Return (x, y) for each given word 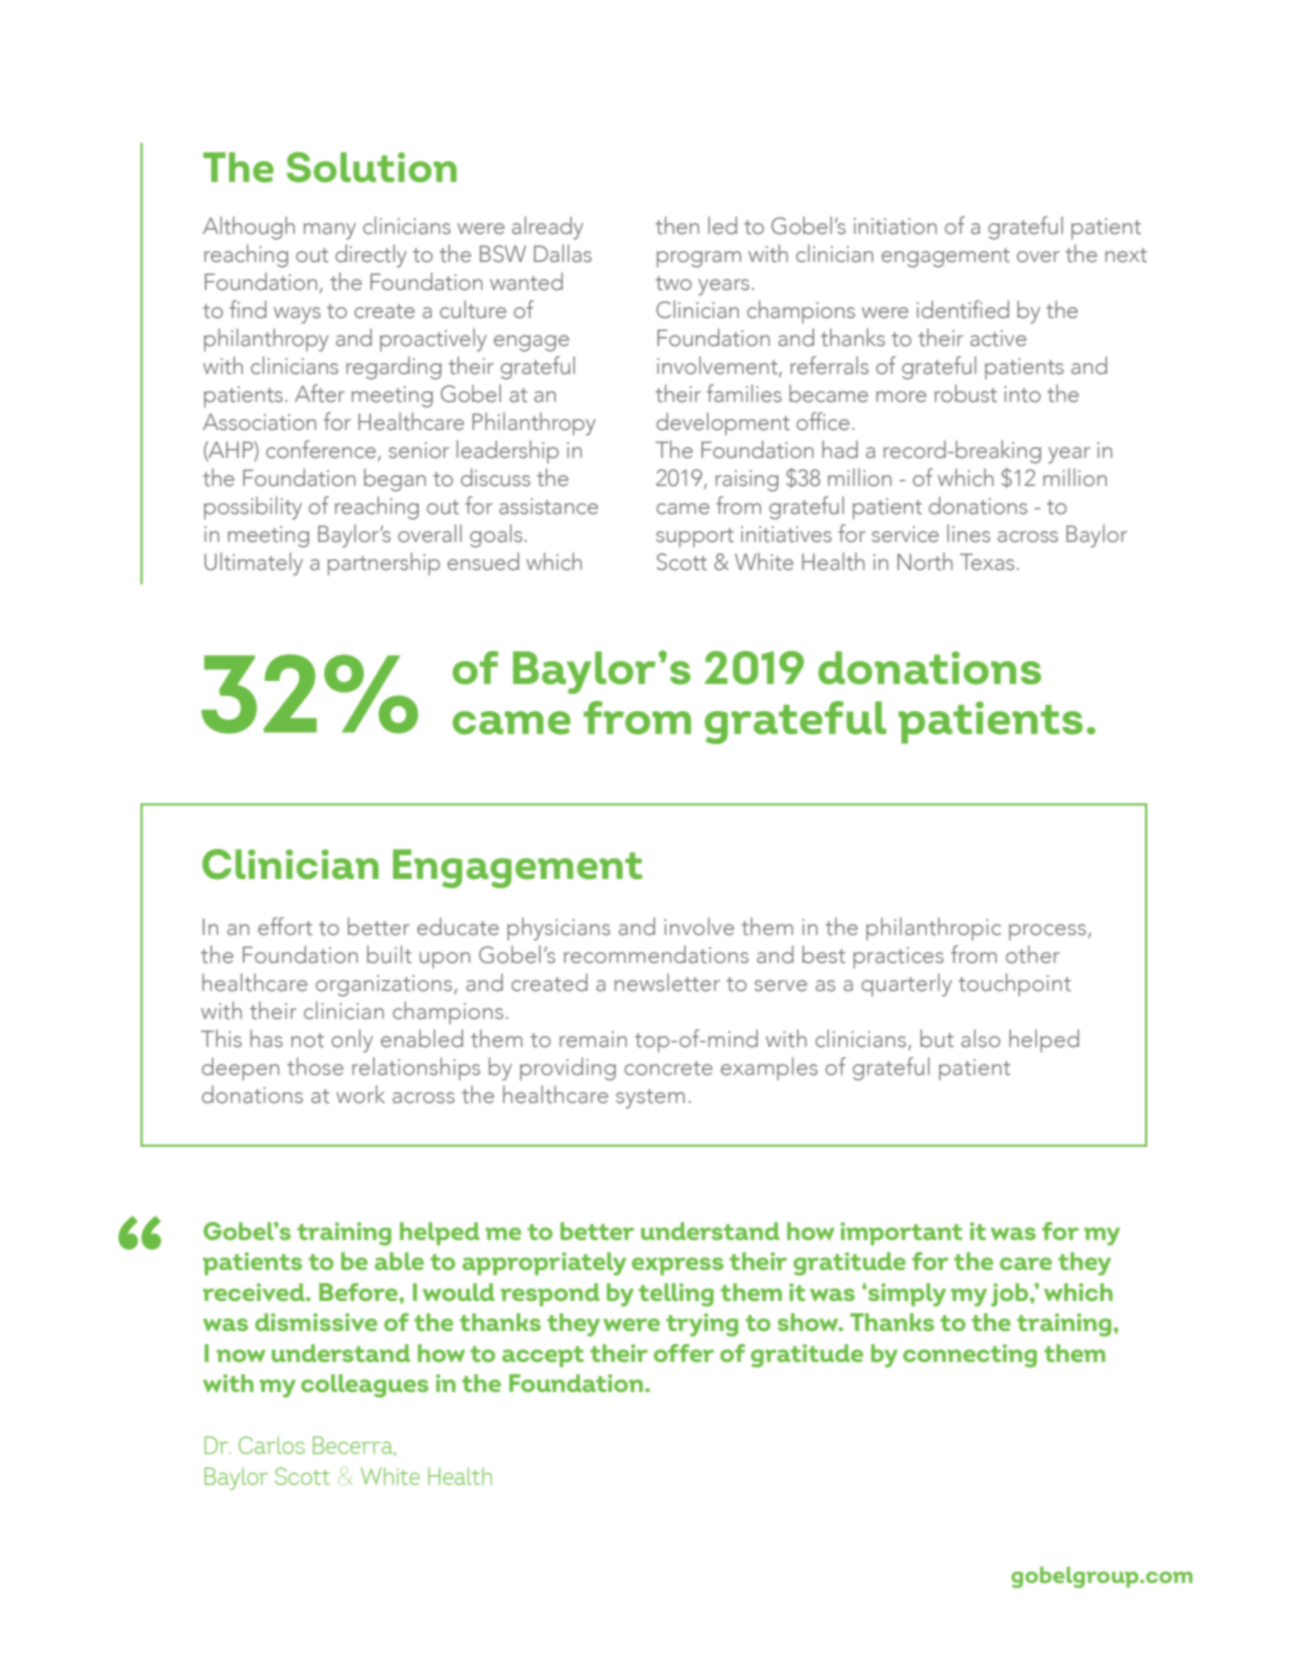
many (330, 231)
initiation (895, 226)
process (1049, 932)
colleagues (365, 1386)
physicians (558, 929)
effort (285, 926)
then (677, 225)
